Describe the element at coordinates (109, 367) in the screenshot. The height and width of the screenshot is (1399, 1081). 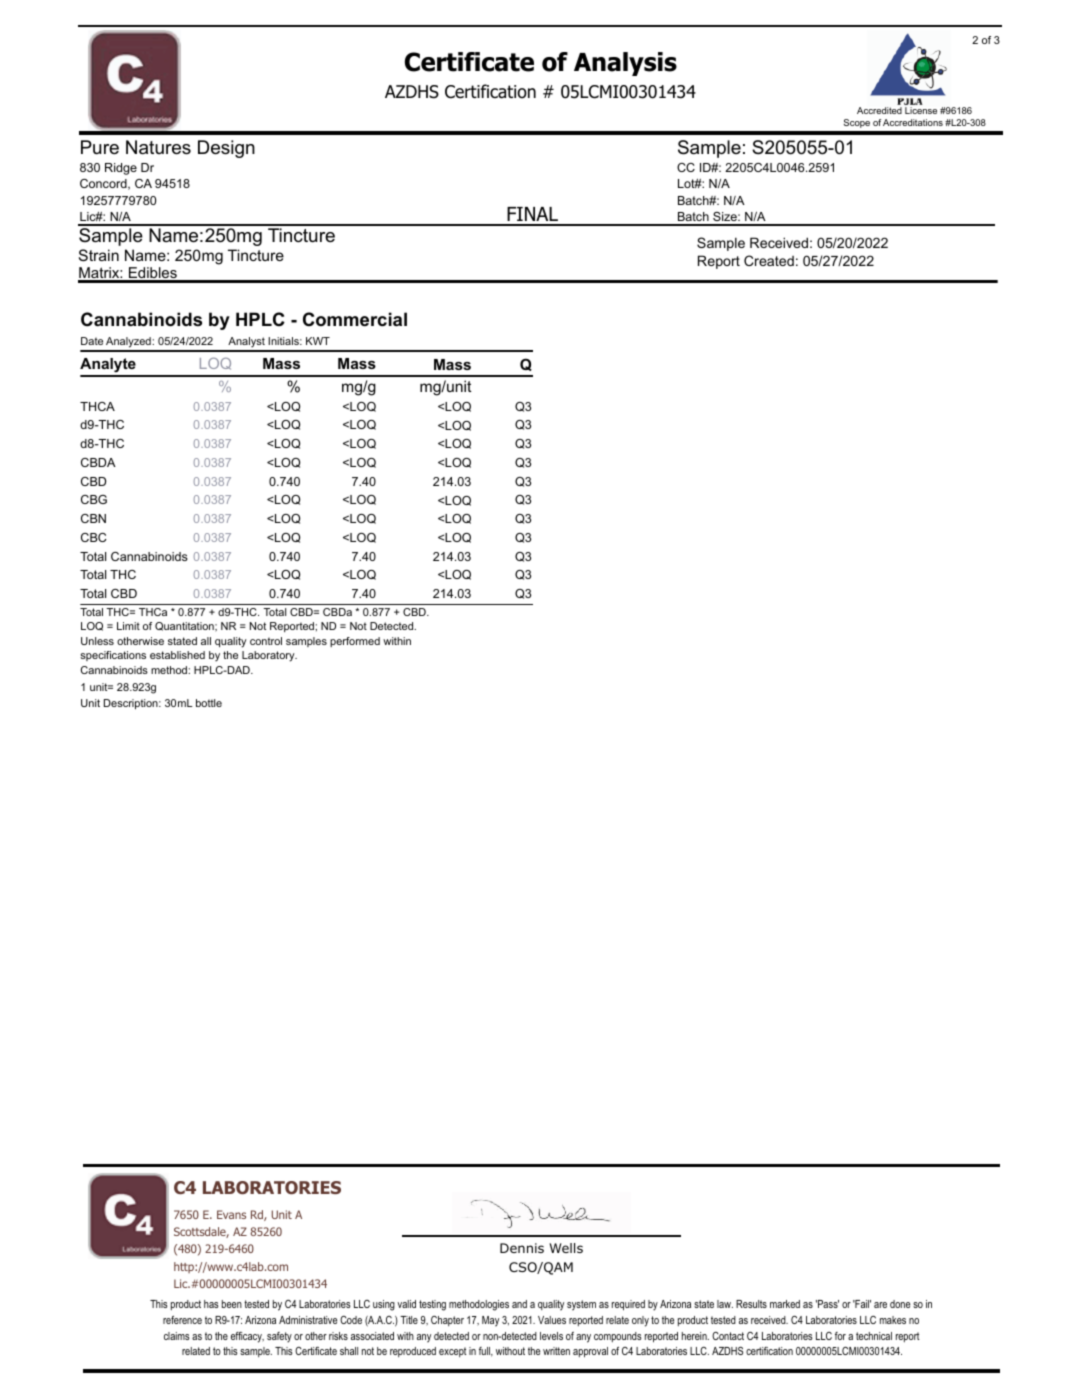
I see `Analyte` at that location.
